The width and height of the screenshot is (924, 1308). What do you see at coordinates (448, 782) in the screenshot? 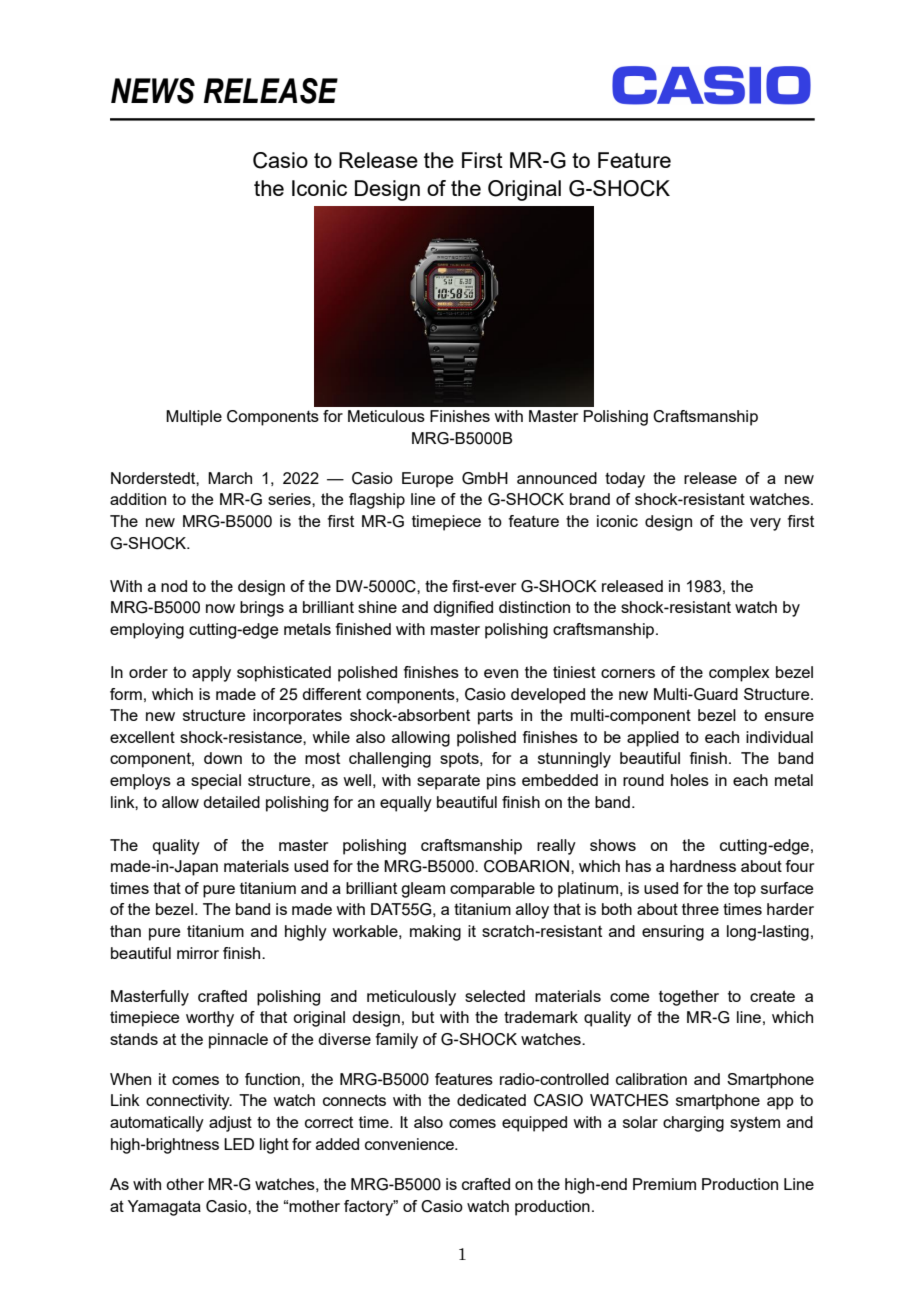
I see `separate` at bounding box center [448, 782].
